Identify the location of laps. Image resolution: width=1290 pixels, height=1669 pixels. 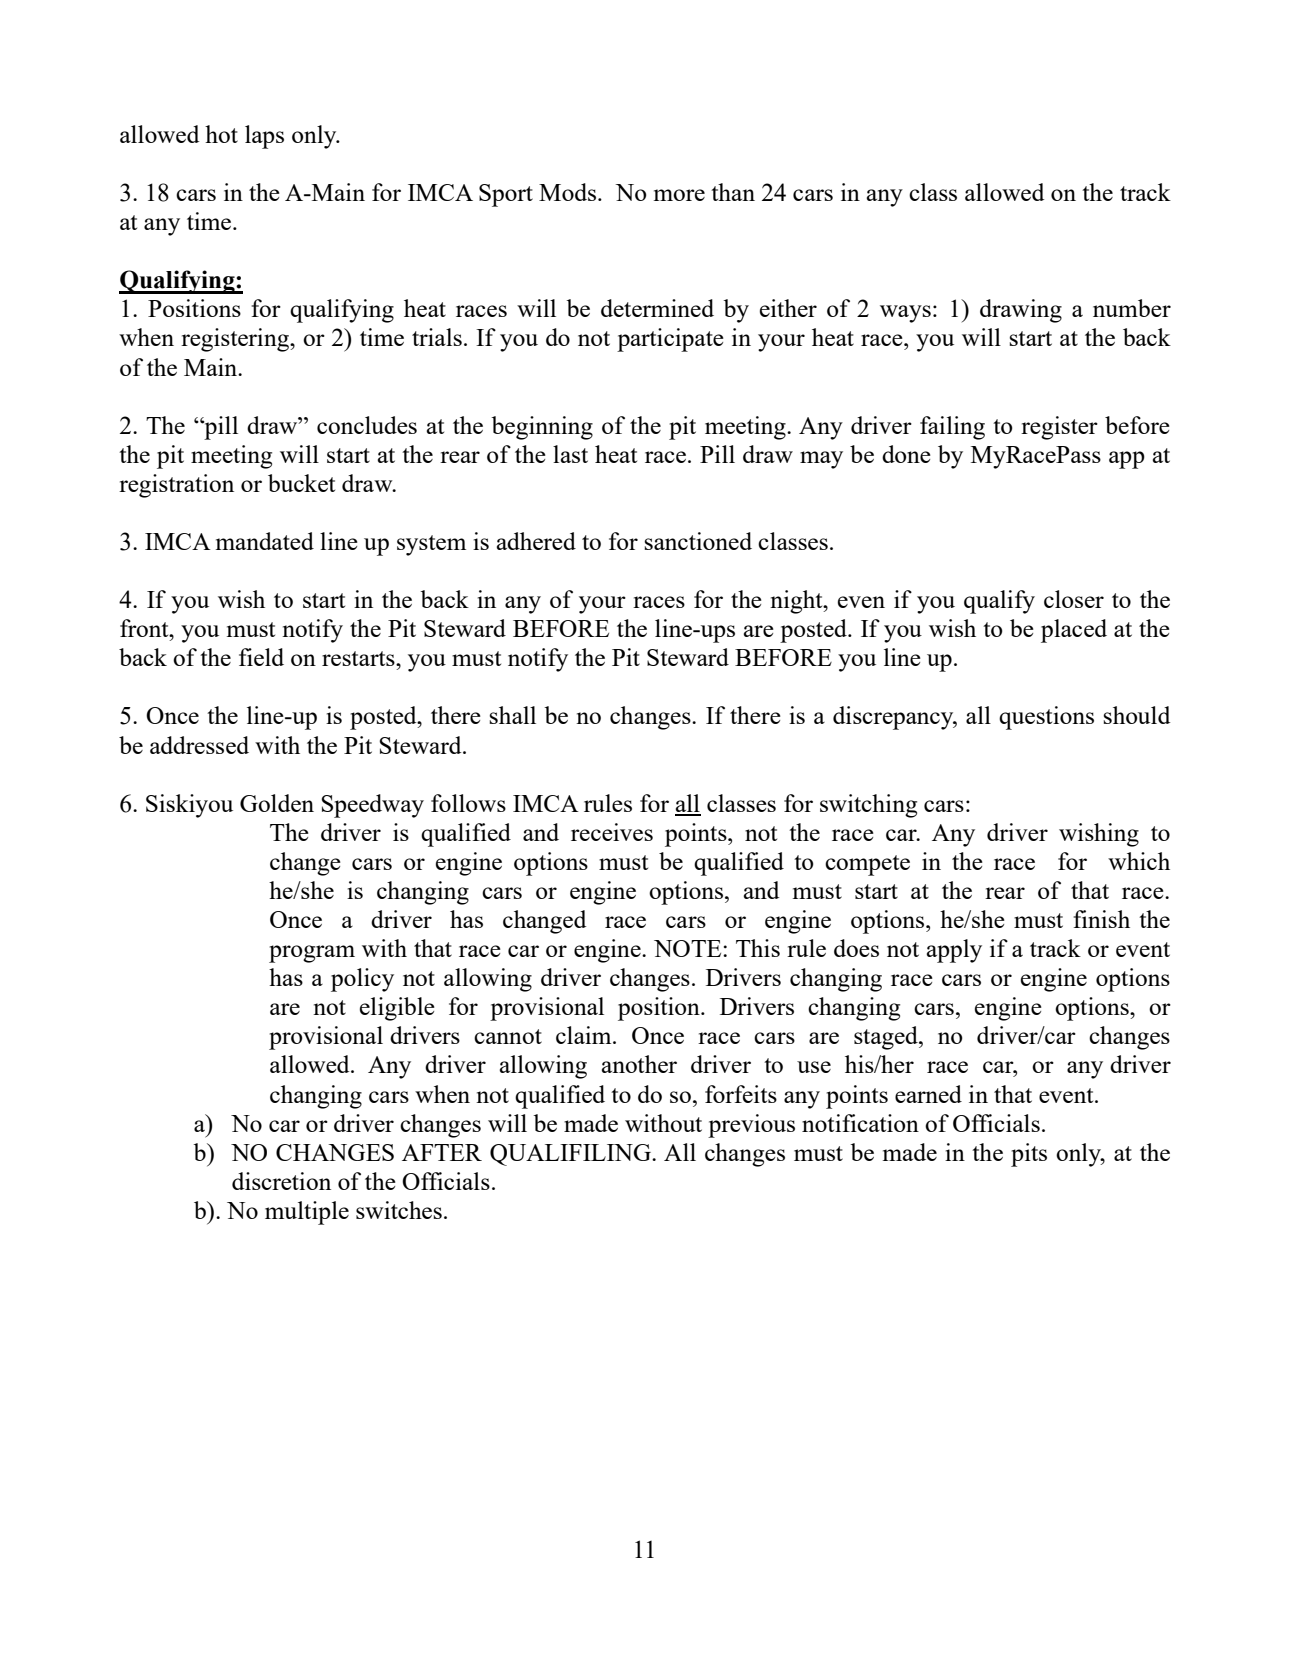
(264, 137).
